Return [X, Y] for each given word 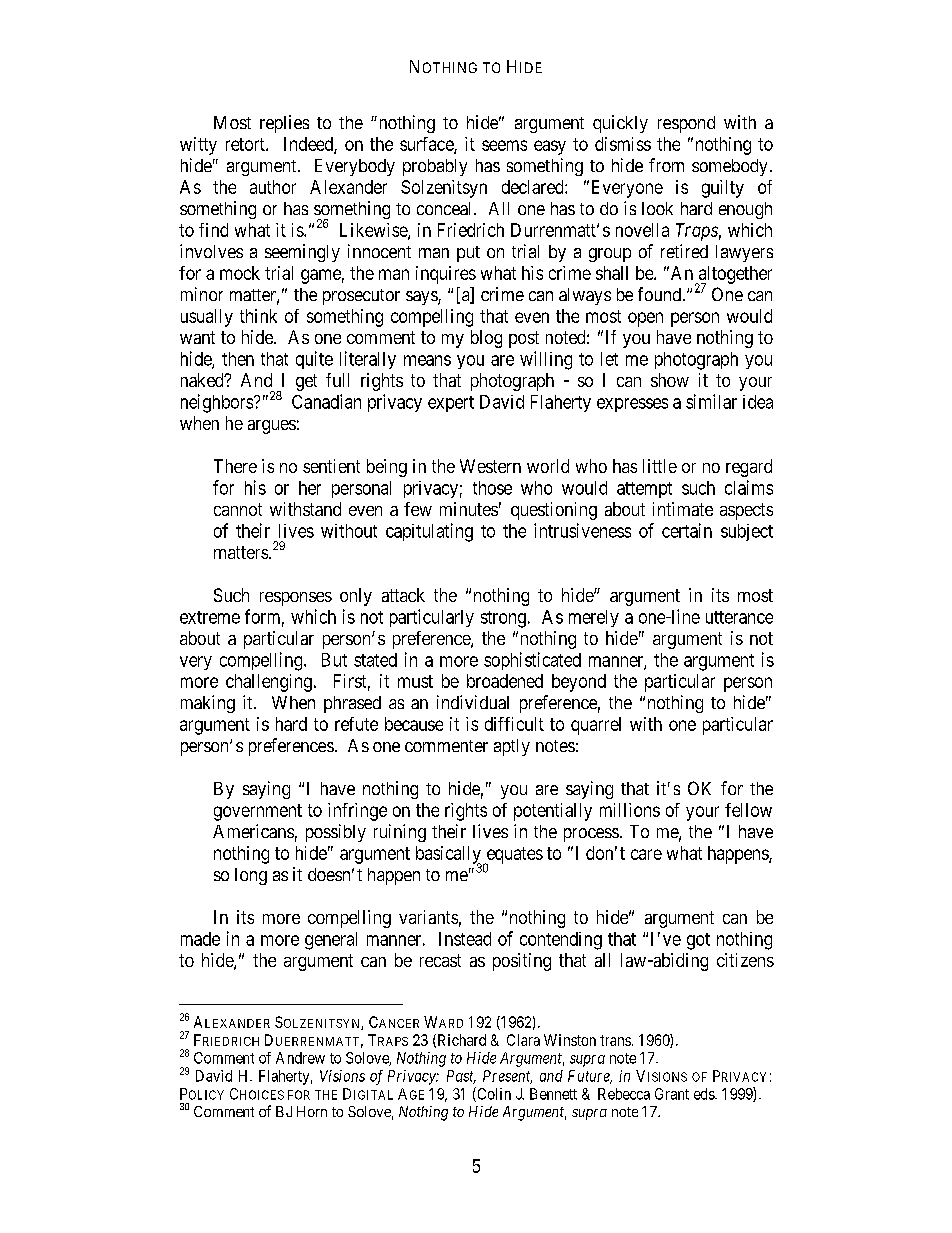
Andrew [300, 1058]
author [273, 187]
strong [503, 619]
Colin [493, 1094]
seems [504, 145]
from [666, 165]
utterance [739, 617]
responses [296, 599]
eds [705, 1094]
